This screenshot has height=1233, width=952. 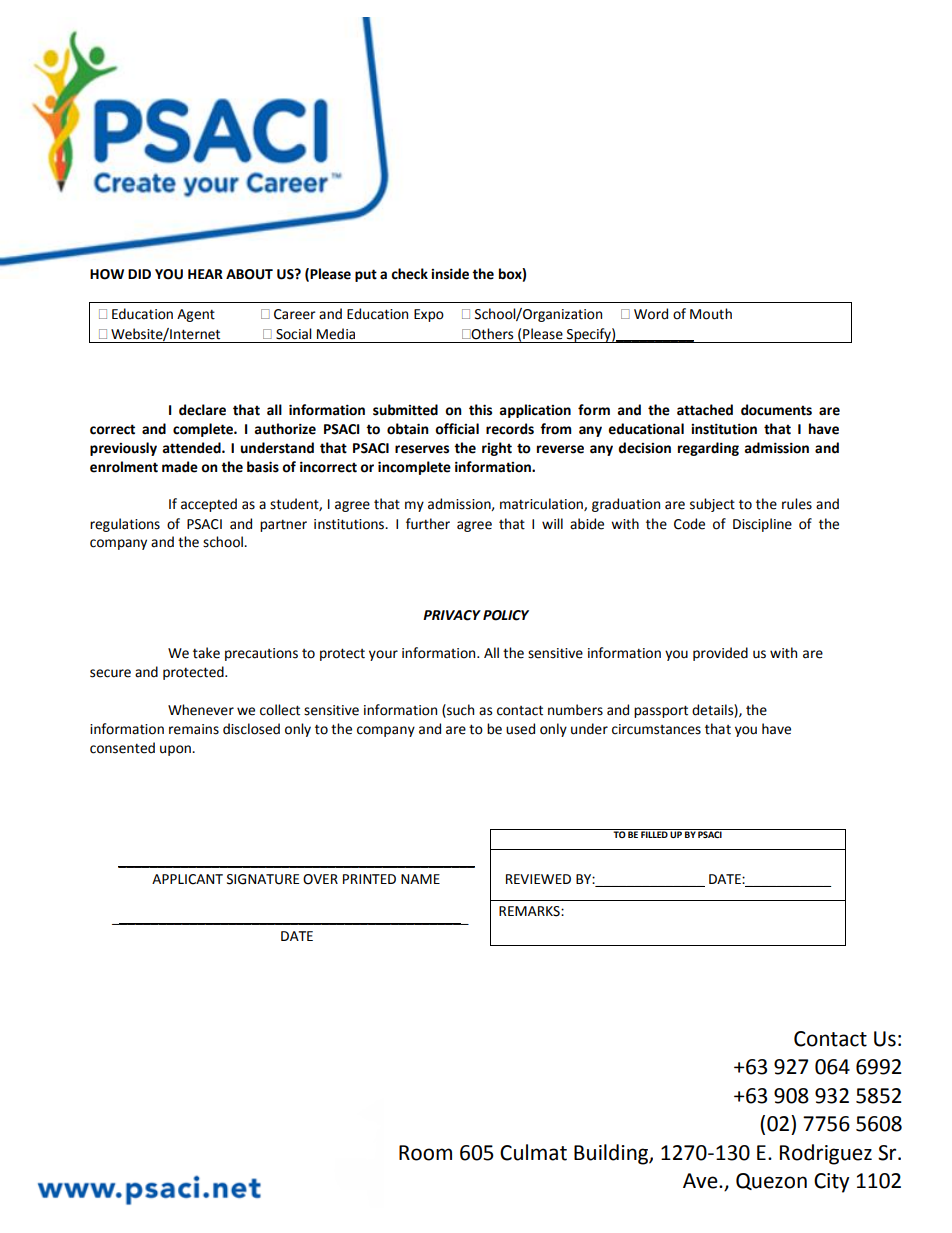 What do you see at coordinates (661, 711) in the screenshot?
I see `passport` at bounding box center [661, 711].
